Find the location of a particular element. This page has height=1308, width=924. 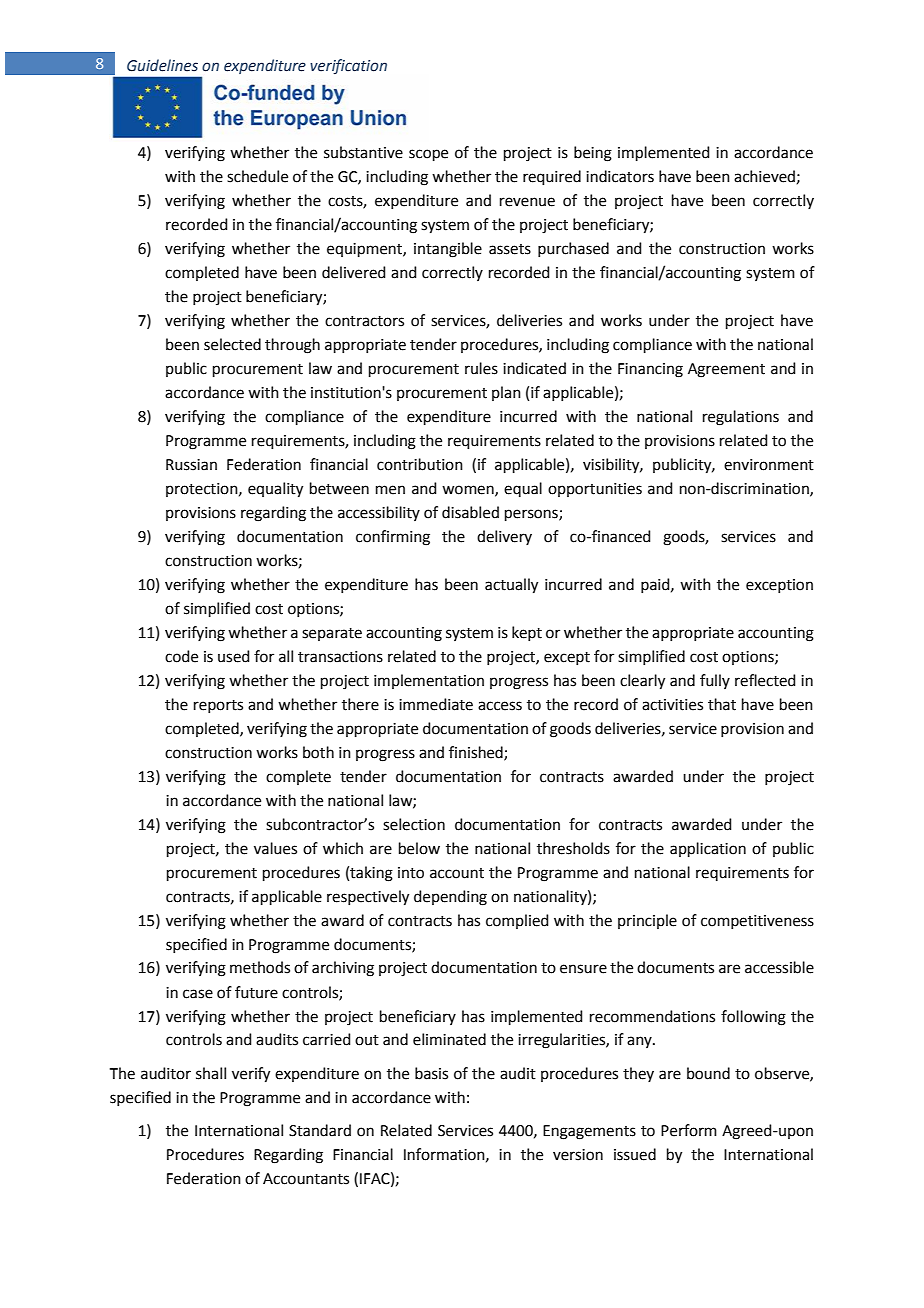

Guidelines is located at coordinates (162, 65).
